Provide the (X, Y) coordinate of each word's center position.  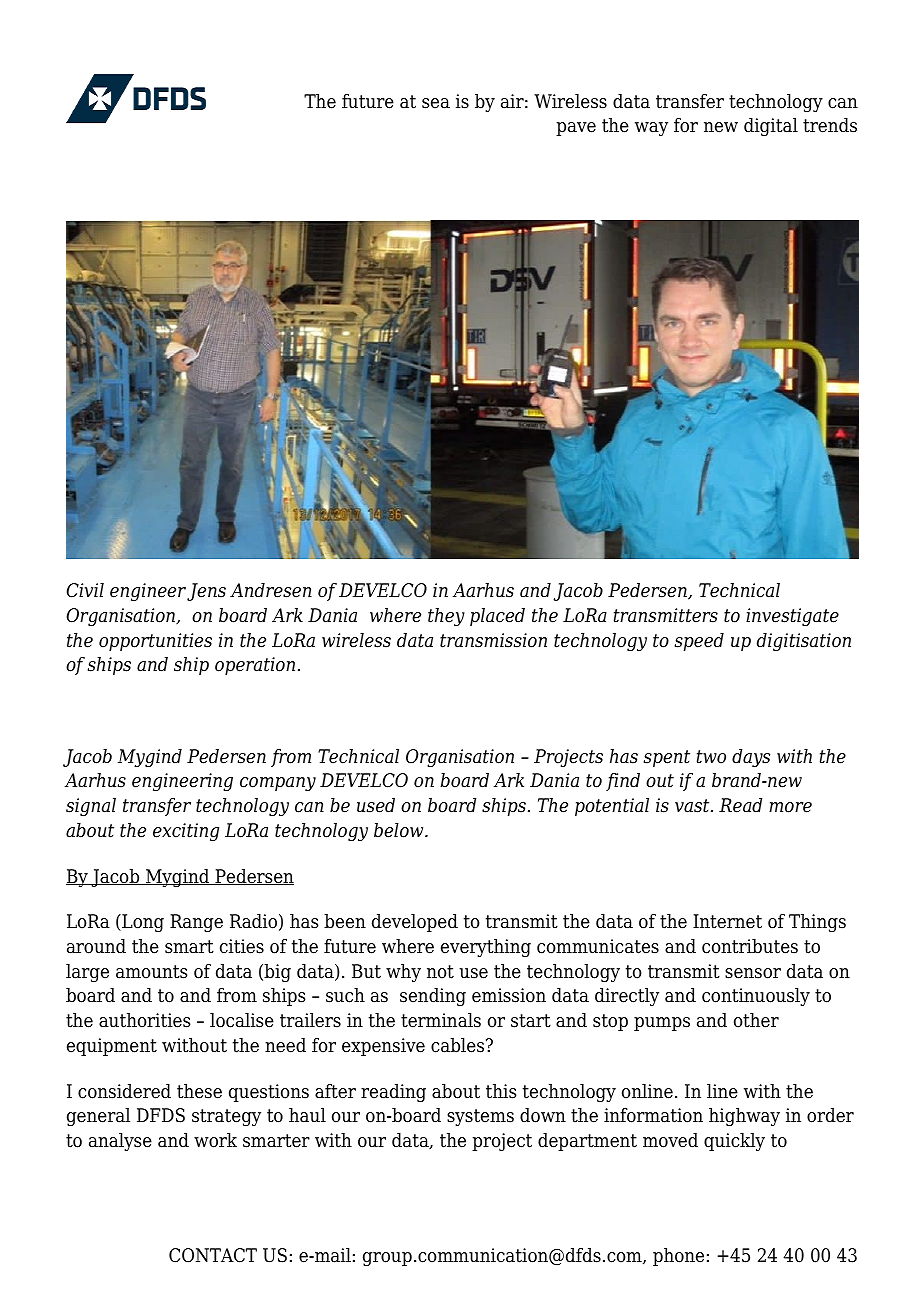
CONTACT (213, 1255)
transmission (493, 640)
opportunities (155, 642)
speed (699, 642)
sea (436, 103)
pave (576, 129)
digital (771, 127)
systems (480, 1117)
